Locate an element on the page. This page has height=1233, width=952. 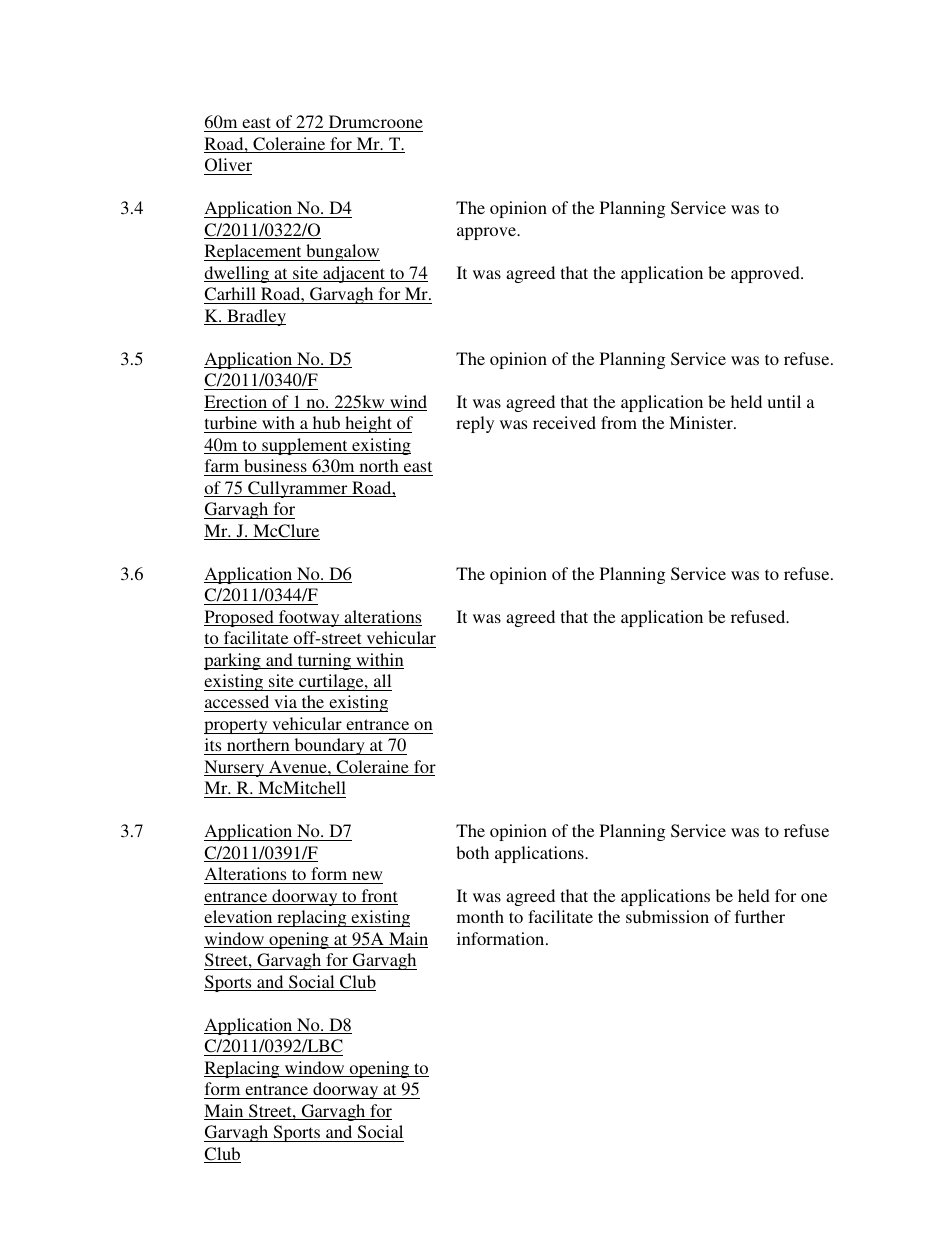
adjacent is located at coordinates (354, 274).
